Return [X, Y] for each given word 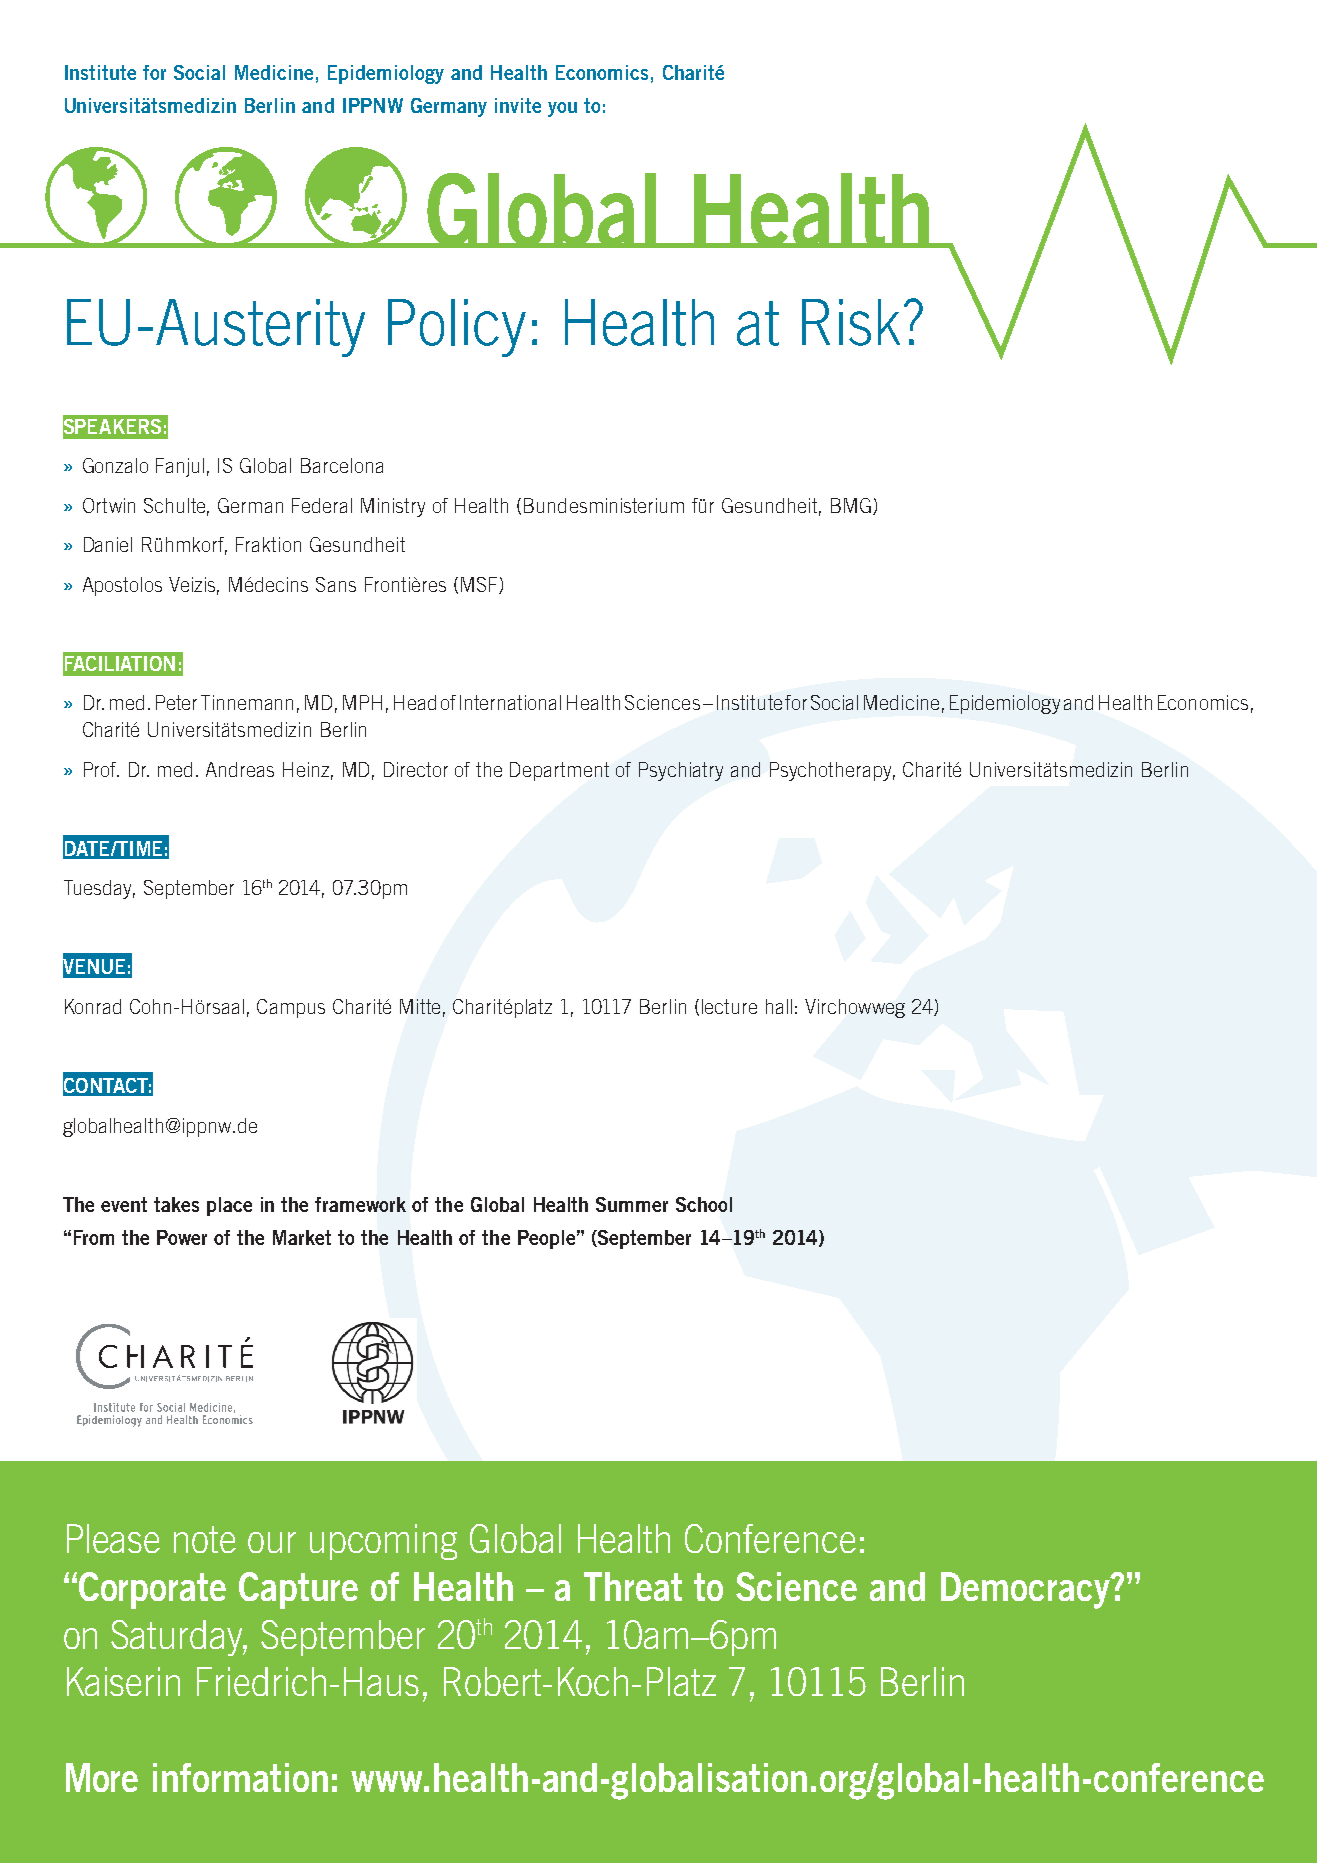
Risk [851, 322]
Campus [291, 1008]
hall [779, 1006]
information [240, 1777]
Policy [457, 328]
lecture [729, 1006]
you [562, 109]
